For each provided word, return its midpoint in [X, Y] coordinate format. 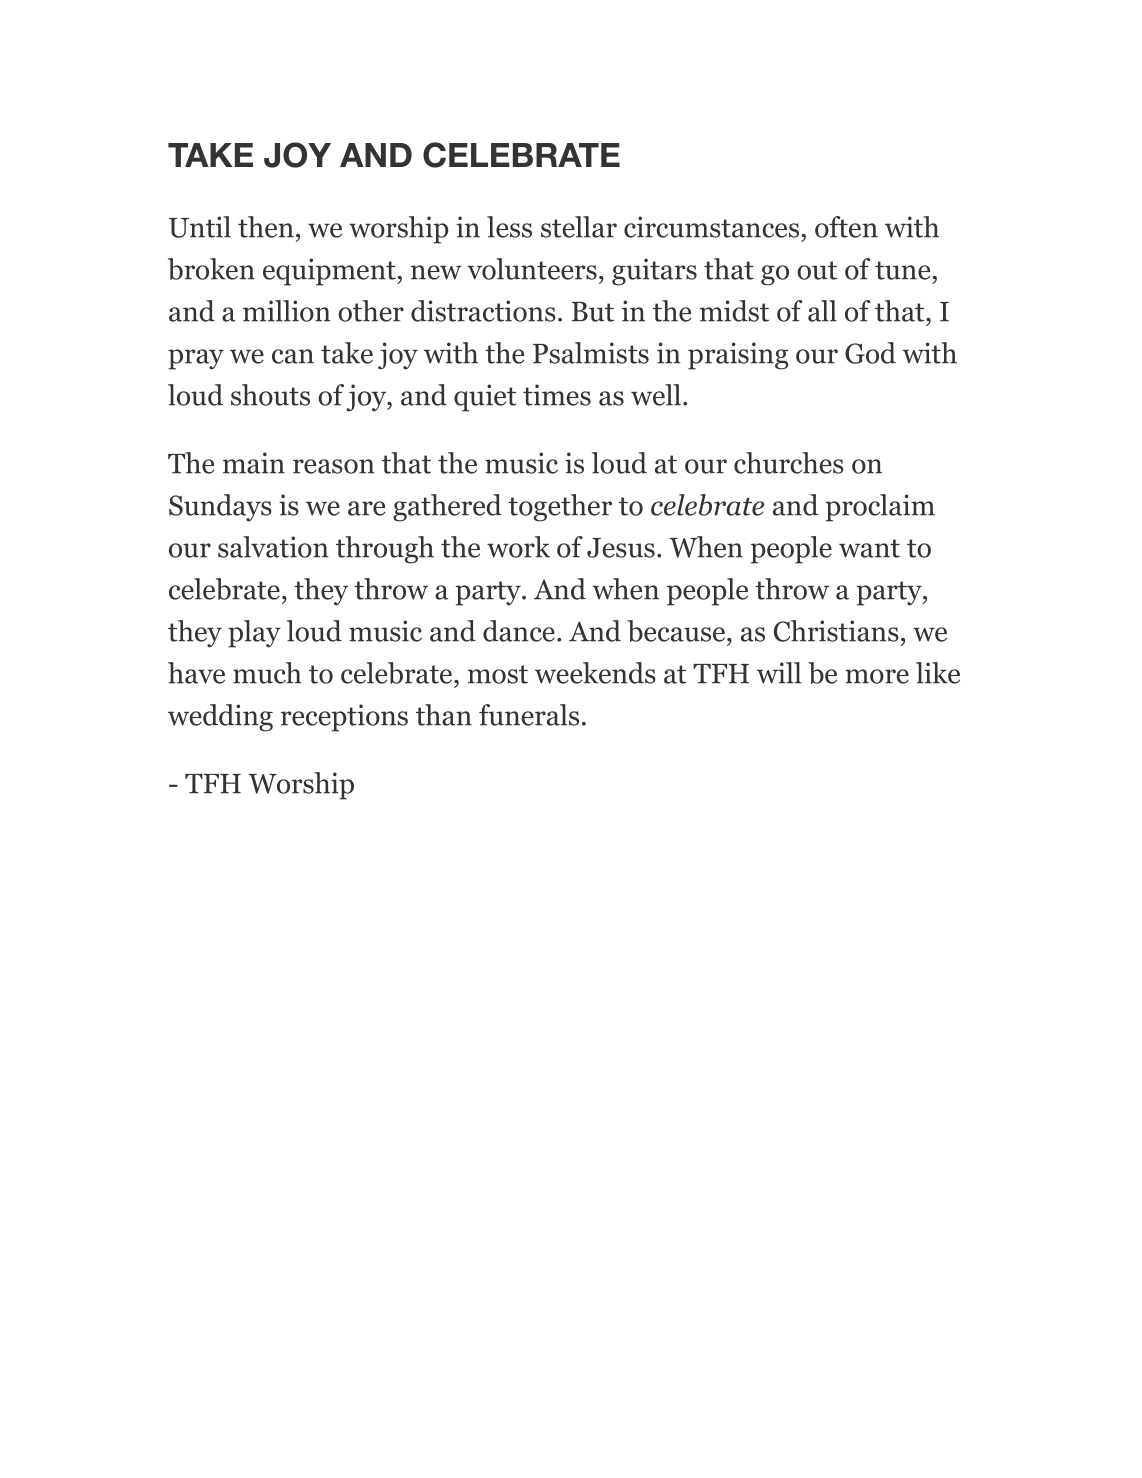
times [557, 395]
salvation [273, 547]
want [869, 548]
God [870, 353]
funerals [529, 715]
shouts [270, 395]
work [518, 547]
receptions [344, 718]
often [846, 227]
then [266, 227]
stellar [579, 227]
